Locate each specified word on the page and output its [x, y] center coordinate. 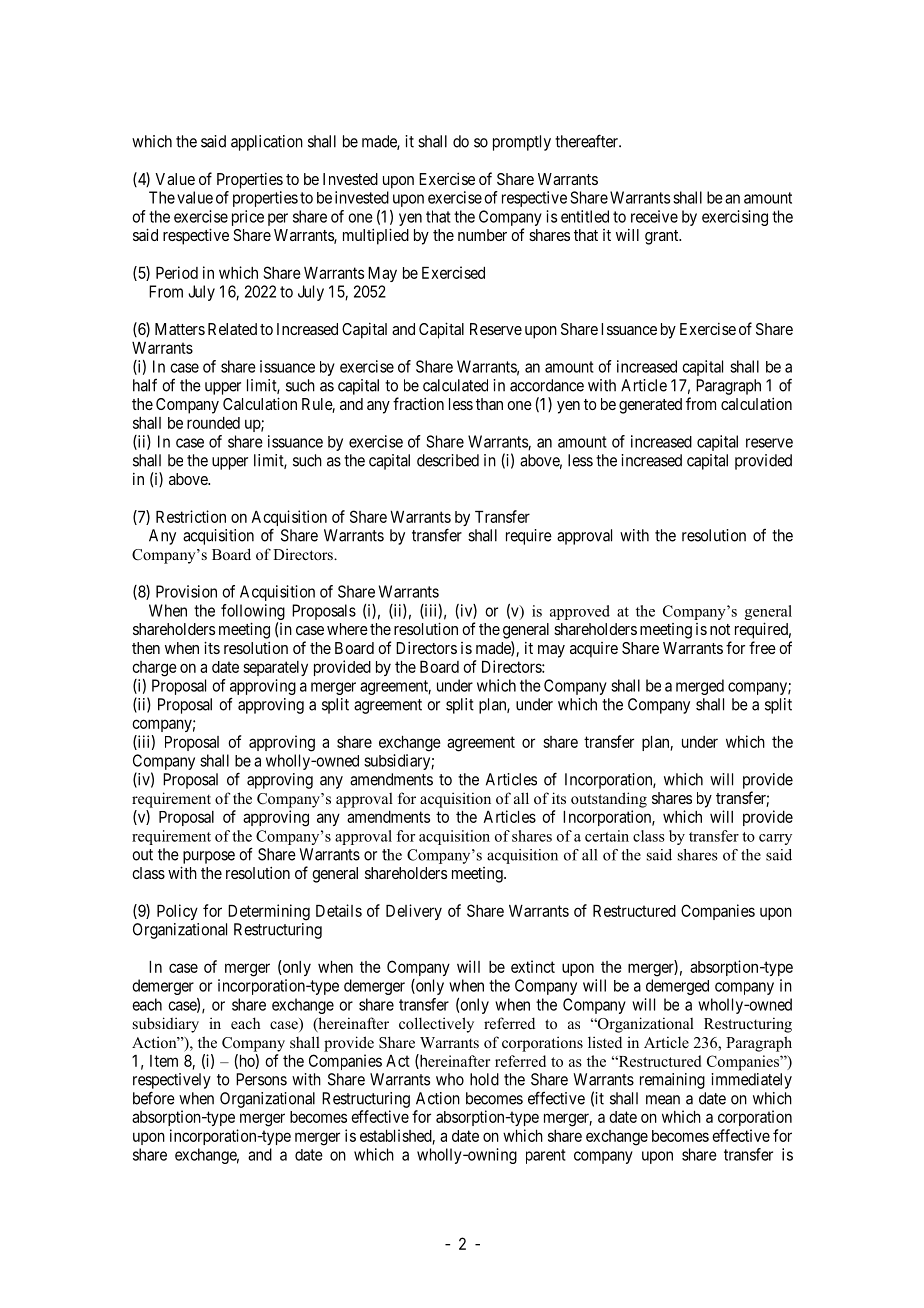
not [720, 629]
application [267, 143]
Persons [261, 1079]
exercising [735, 218]
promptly [522, 143]
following [253, 612]
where [347, 629]
